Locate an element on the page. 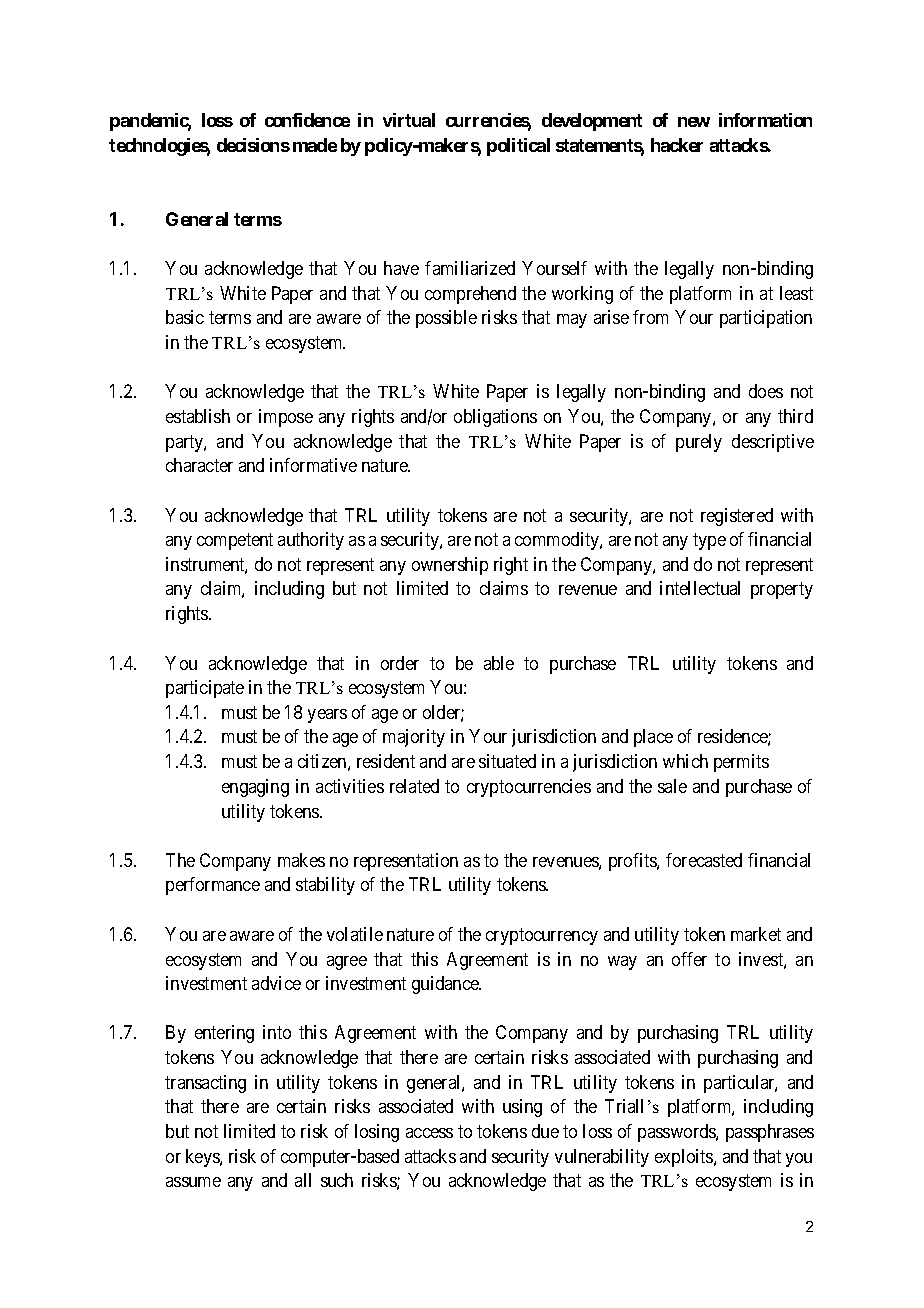 The height and width of the page is (1308, 924). political is located at coordinates (518, 147).
